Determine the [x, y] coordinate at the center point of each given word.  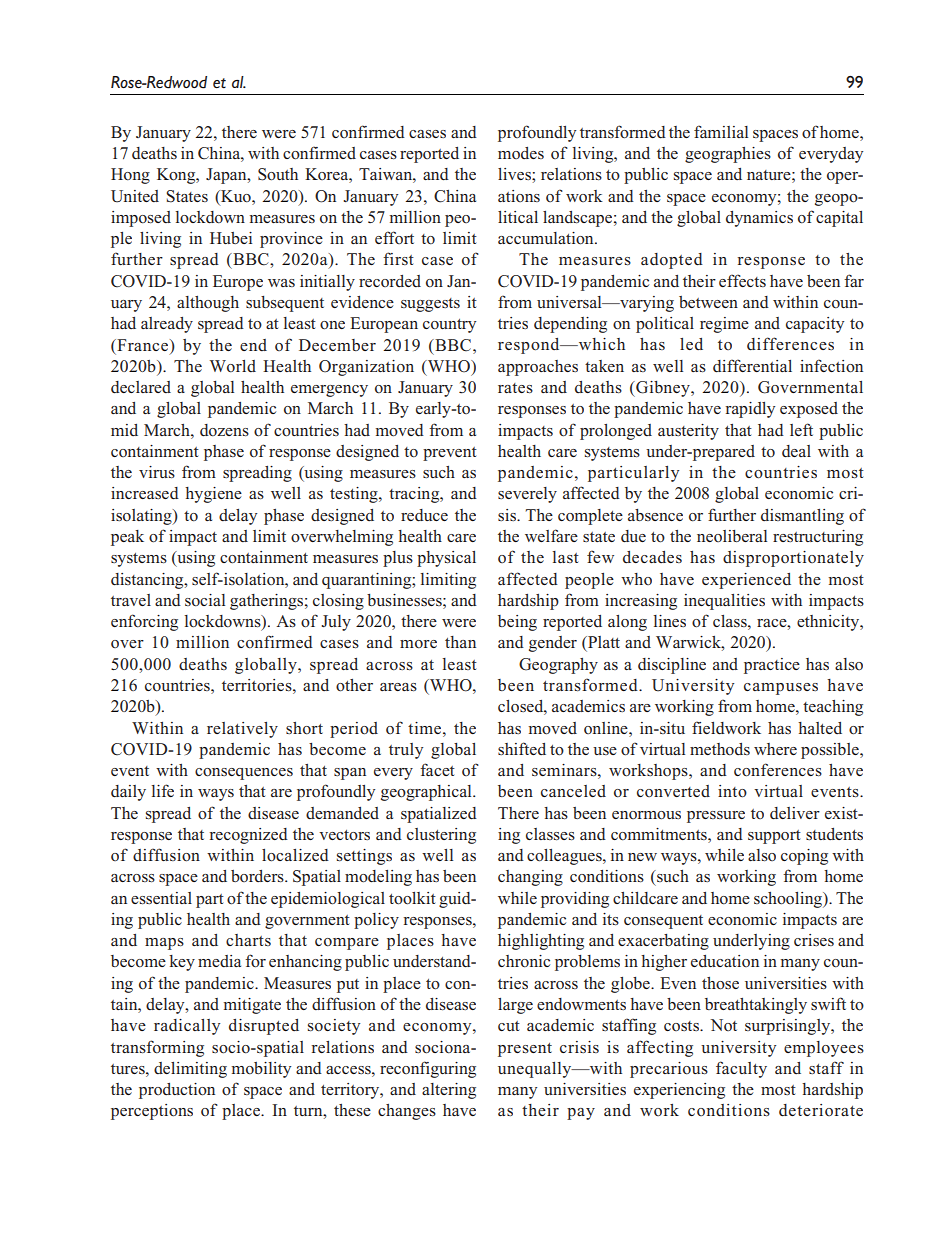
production [177, 1091]
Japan [227, 176]
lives [515, 174]
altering [449, 1091]
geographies [728, 155]
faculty [741, 1069]
